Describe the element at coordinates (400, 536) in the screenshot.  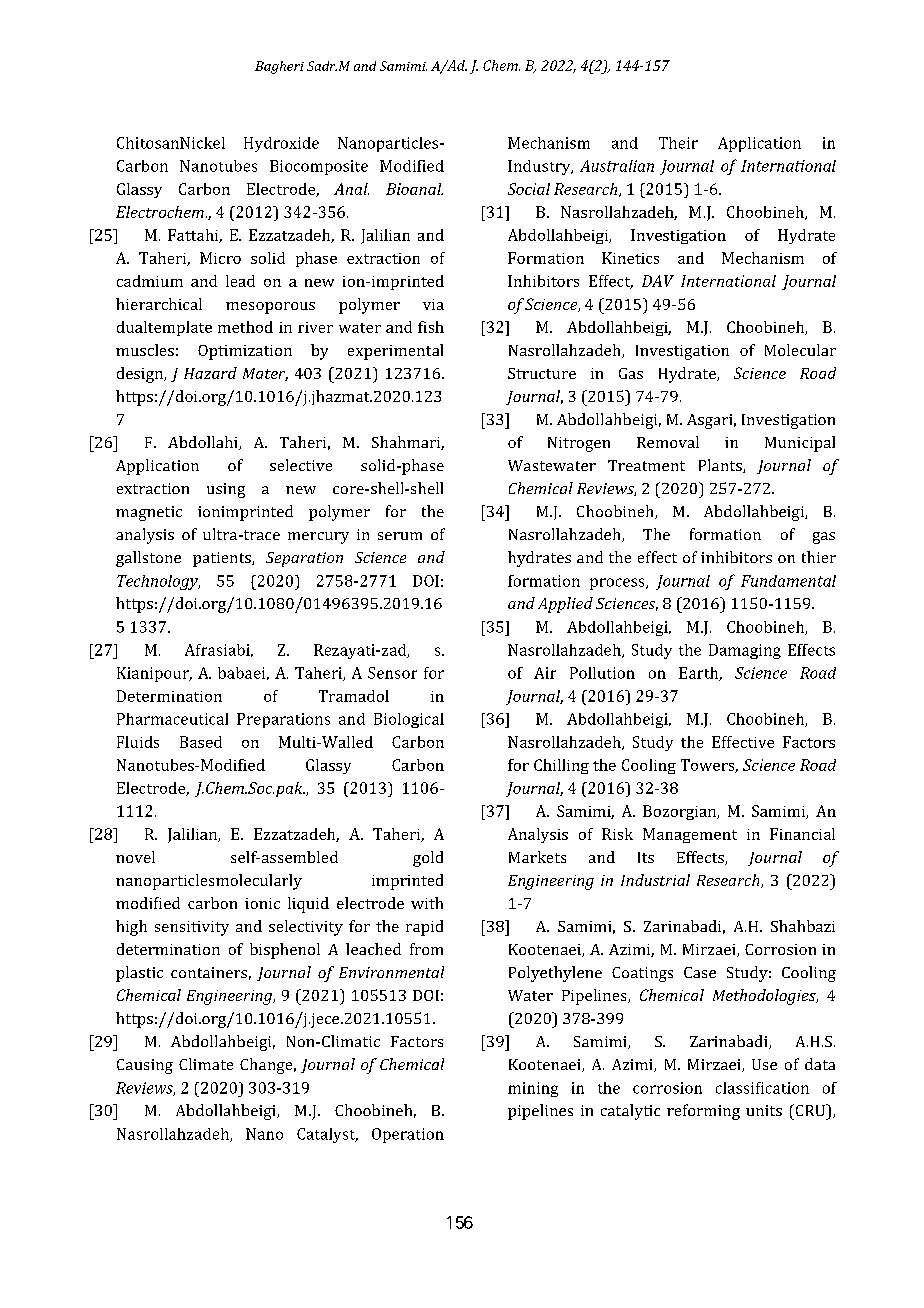
I see `serum` at that location.
